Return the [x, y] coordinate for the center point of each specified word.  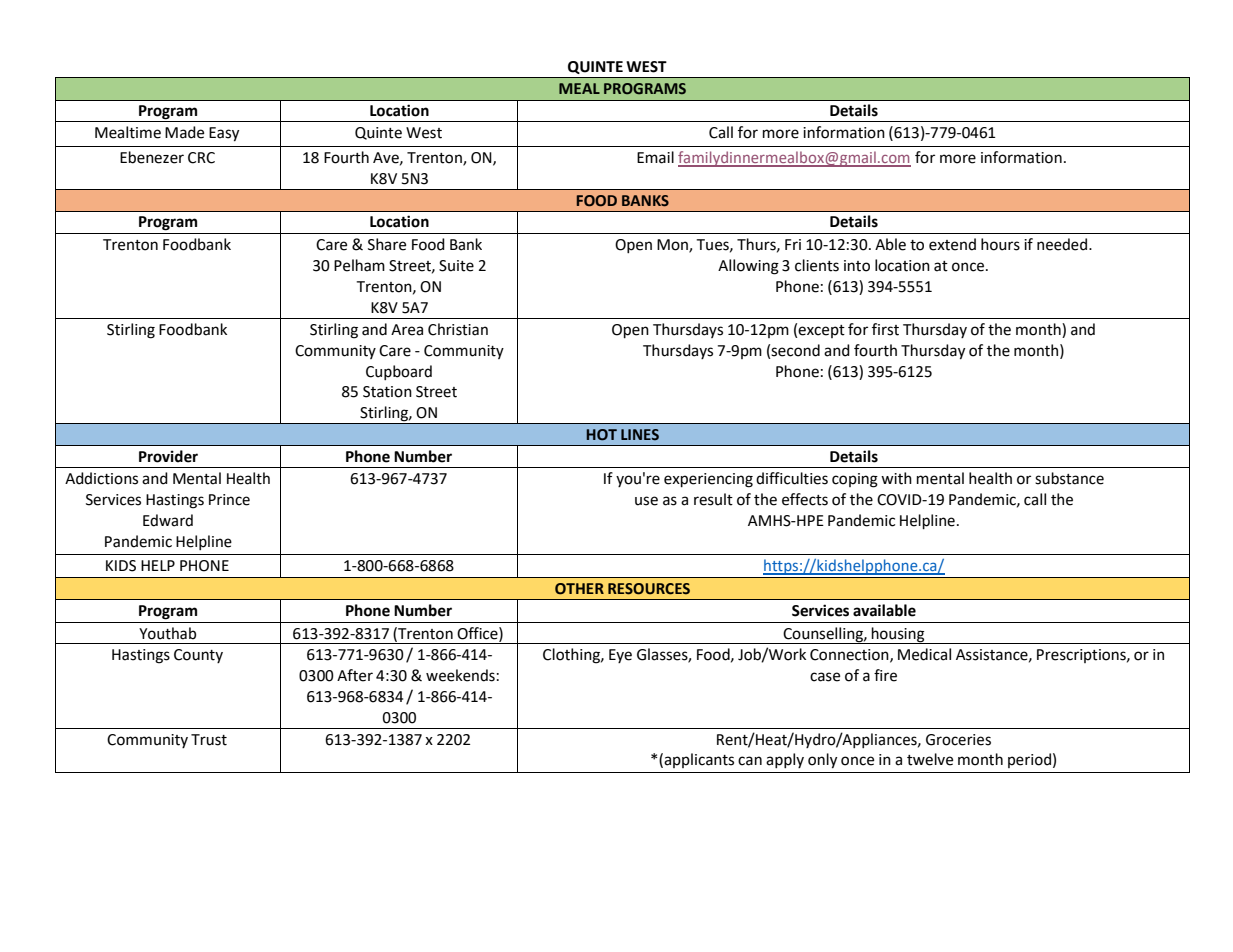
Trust [209, 740]
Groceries [958, 740]
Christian [458, 329]
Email [655, 157]
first [885, 329]
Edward [168, 520]
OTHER [579, 589]
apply [785, 760]
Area [407, 330]
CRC [201, 158]
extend [952, 244]
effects [805, 499]
